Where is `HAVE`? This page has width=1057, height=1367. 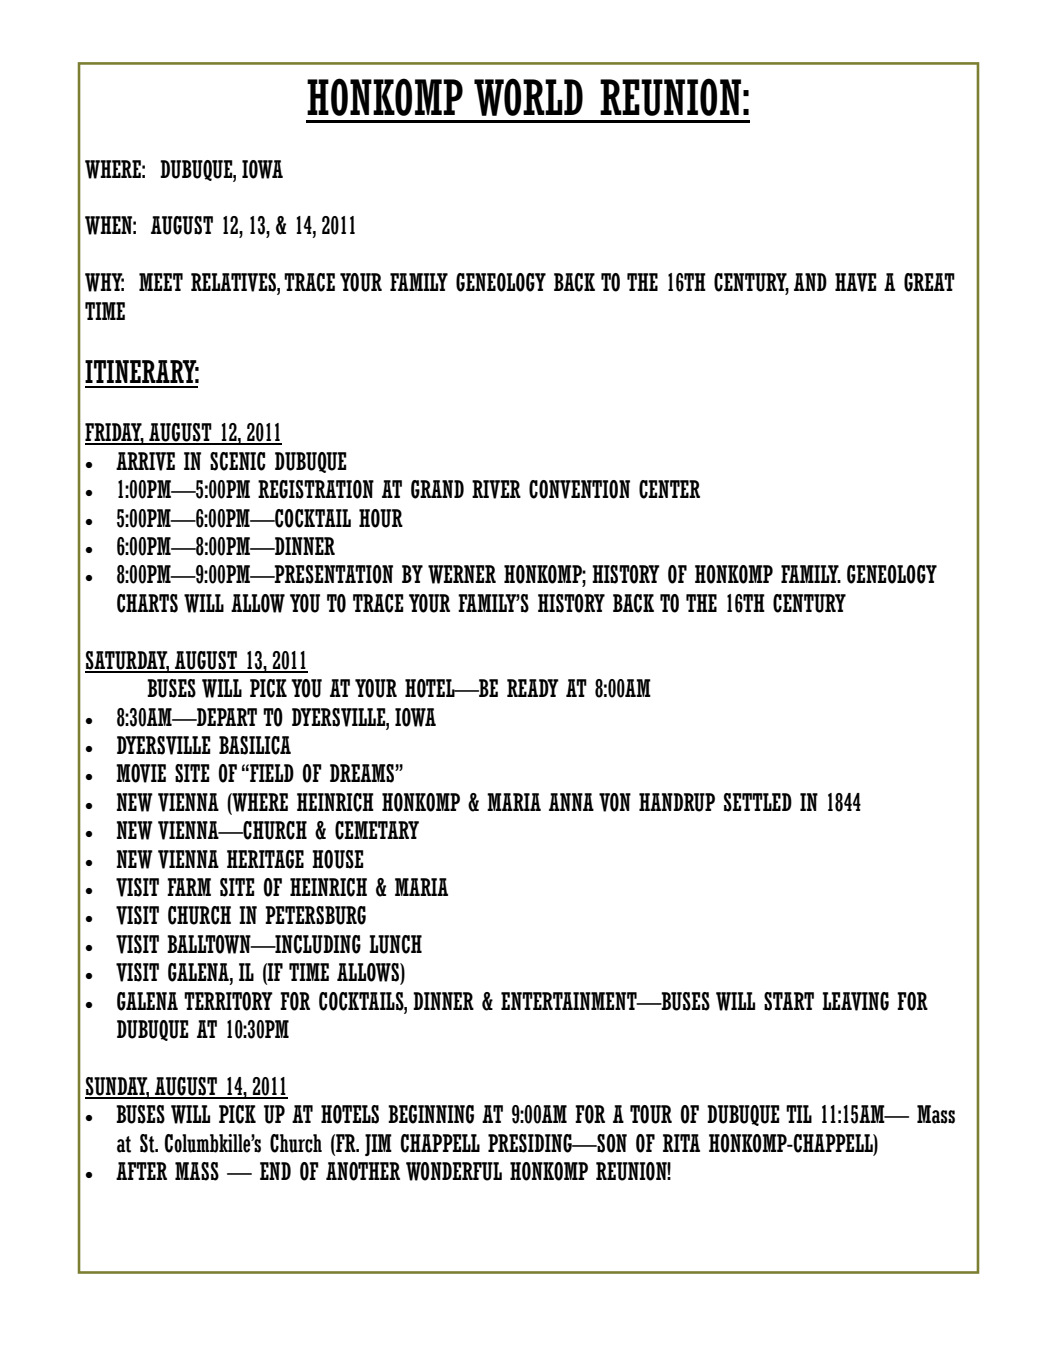
HAVE is located at coordinates (856, 282).
